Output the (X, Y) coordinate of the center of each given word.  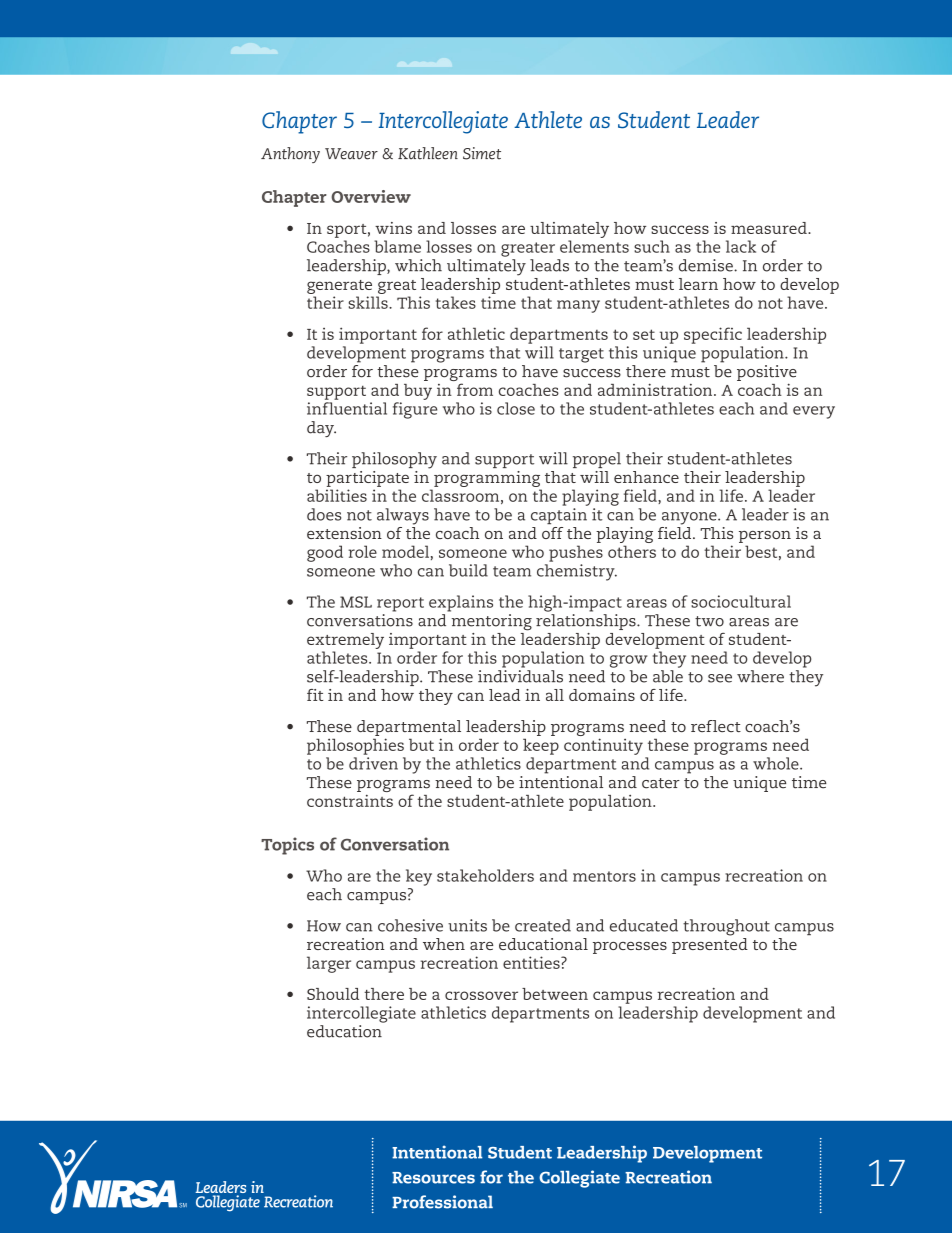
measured (770, 228)
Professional (442, 1202)
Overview (371, 196)
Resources (433, 1178)
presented (710, 946)
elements (594, 246)
